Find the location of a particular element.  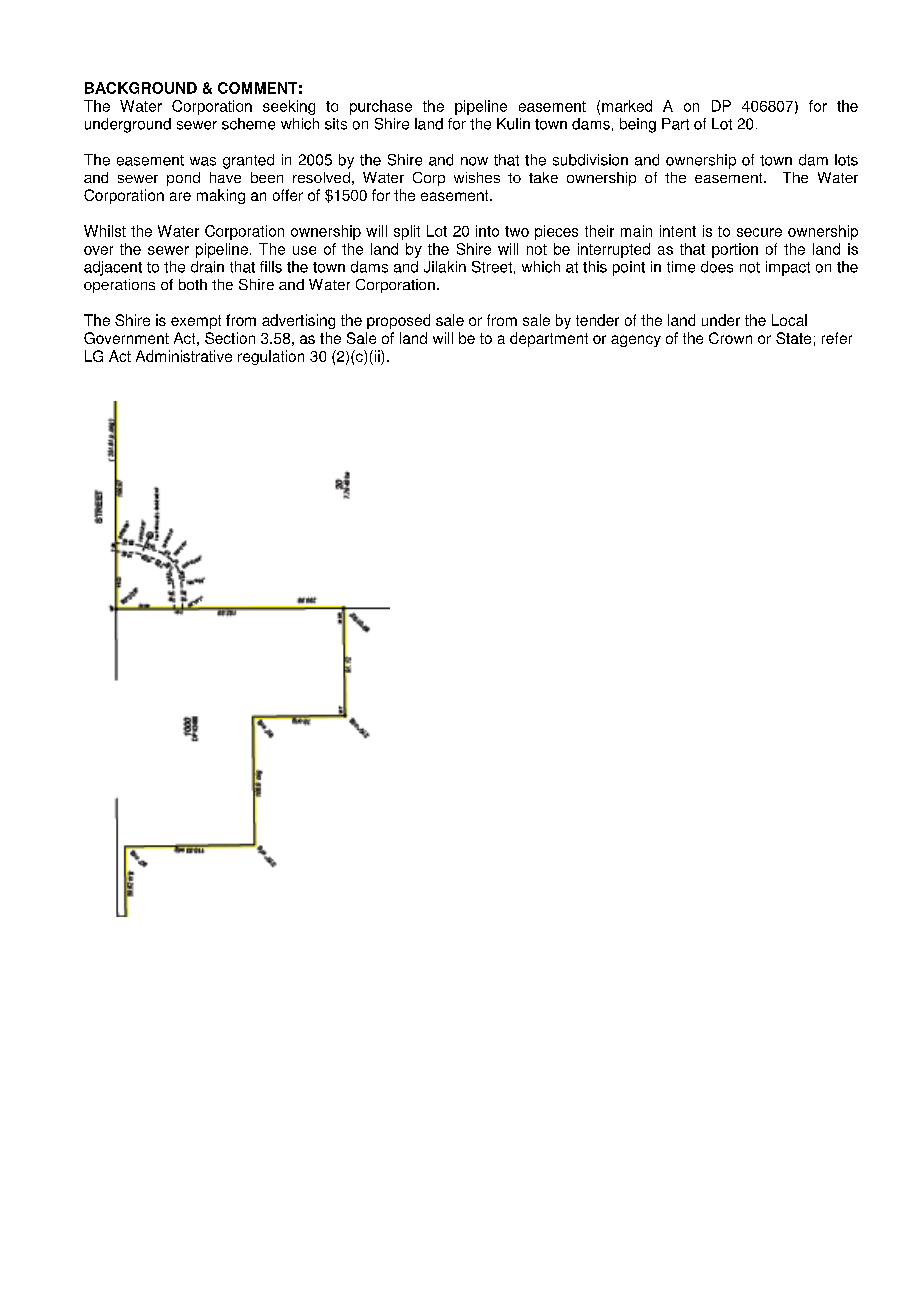

this is located at coordinates (595, 267).
